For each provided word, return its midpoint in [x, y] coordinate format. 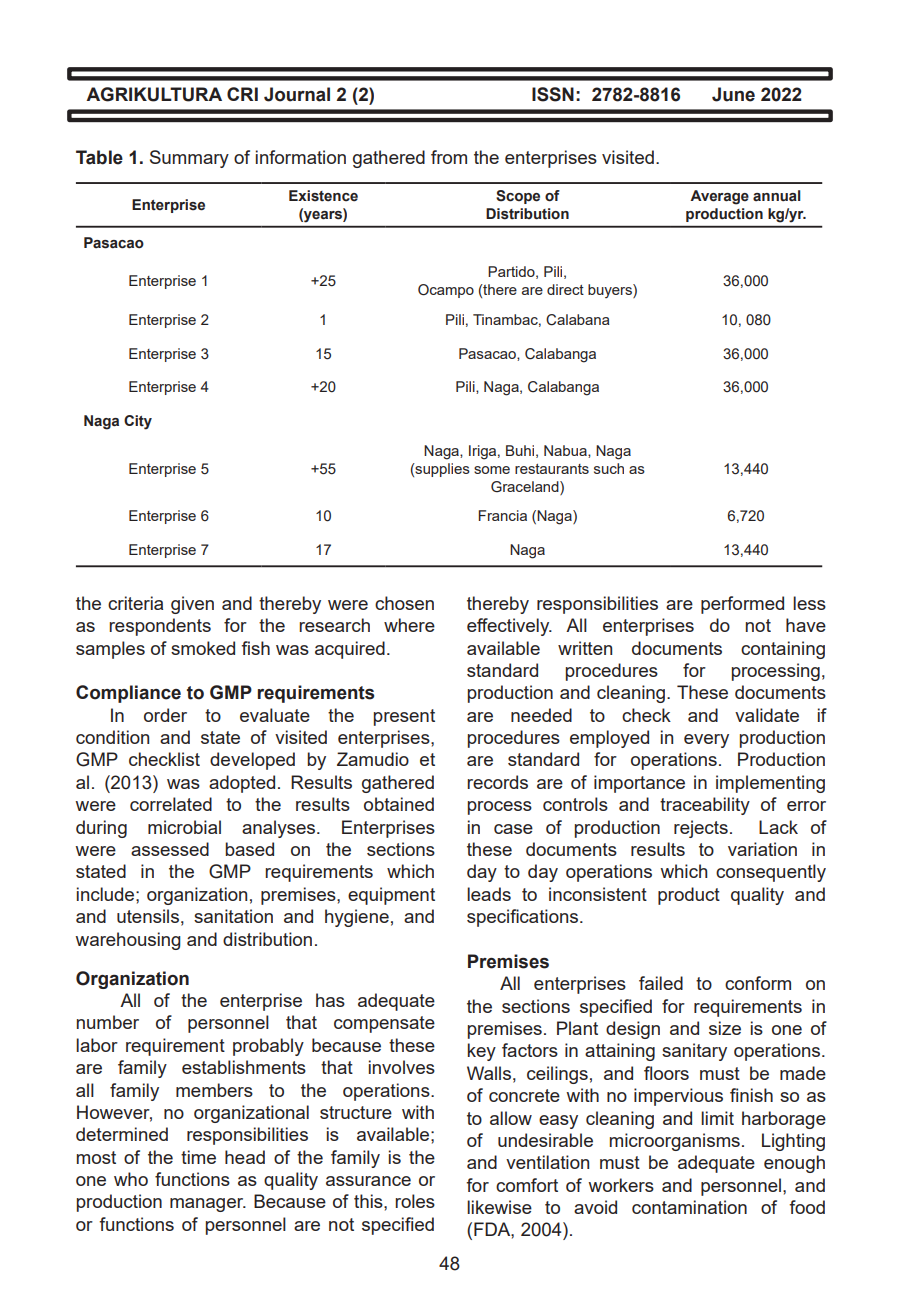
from [449, 157]
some [492, 470]
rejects [701, 829]
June [733, 94]
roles [415, 1201]
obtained [399, 804]
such [609, 468]
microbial [184, 827]
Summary [189, 159]
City [138, 422]
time [198, 1157]
